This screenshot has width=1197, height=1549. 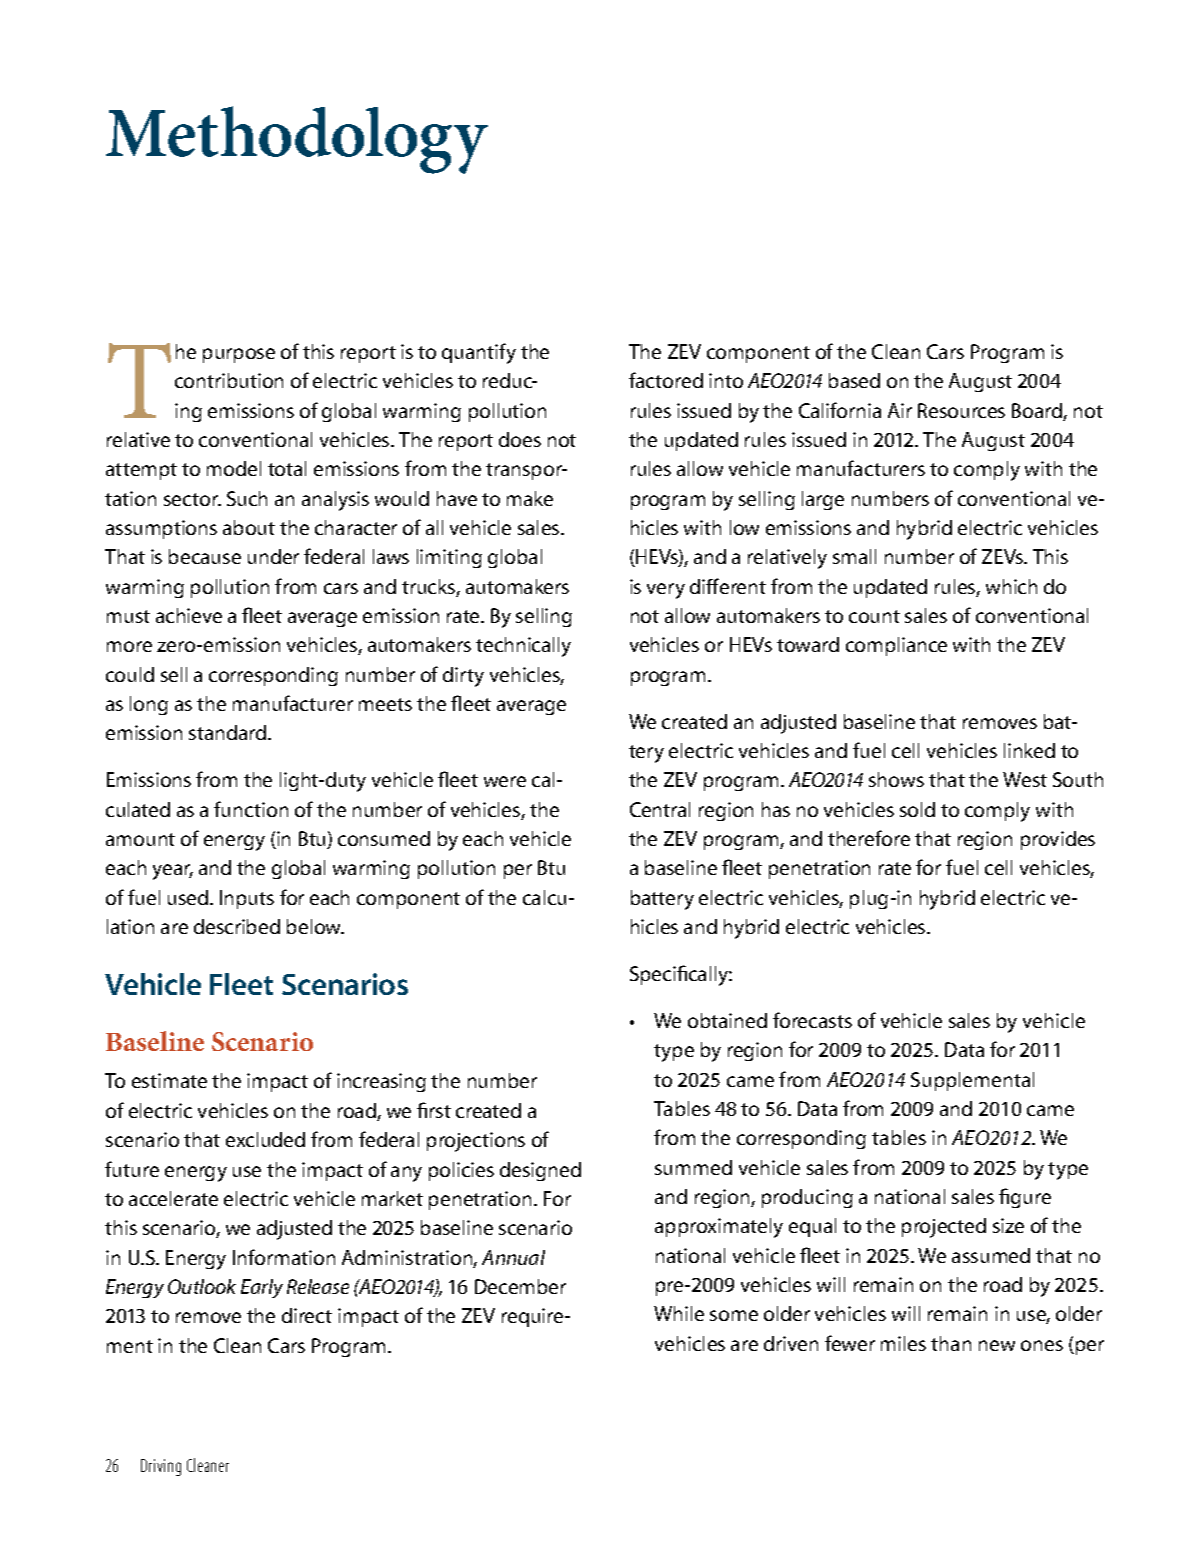 What do you see at coordinates (679, 1313) in the screenshot?
I see `While` at bounding box center [679, 1313].
